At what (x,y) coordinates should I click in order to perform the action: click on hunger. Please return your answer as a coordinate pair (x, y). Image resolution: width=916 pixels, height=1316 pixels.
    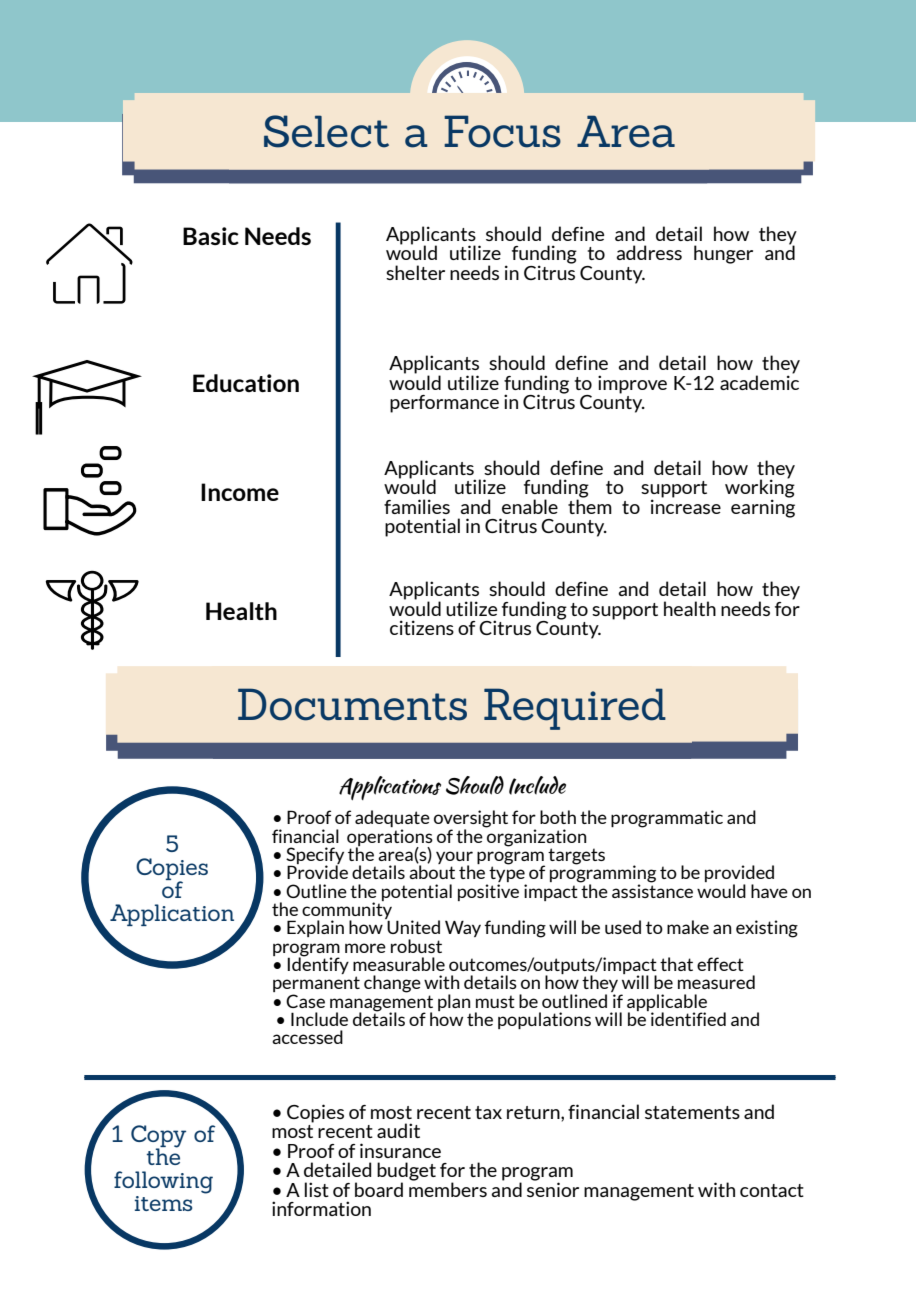
    Looking at the image, I should click on (723, 254).
